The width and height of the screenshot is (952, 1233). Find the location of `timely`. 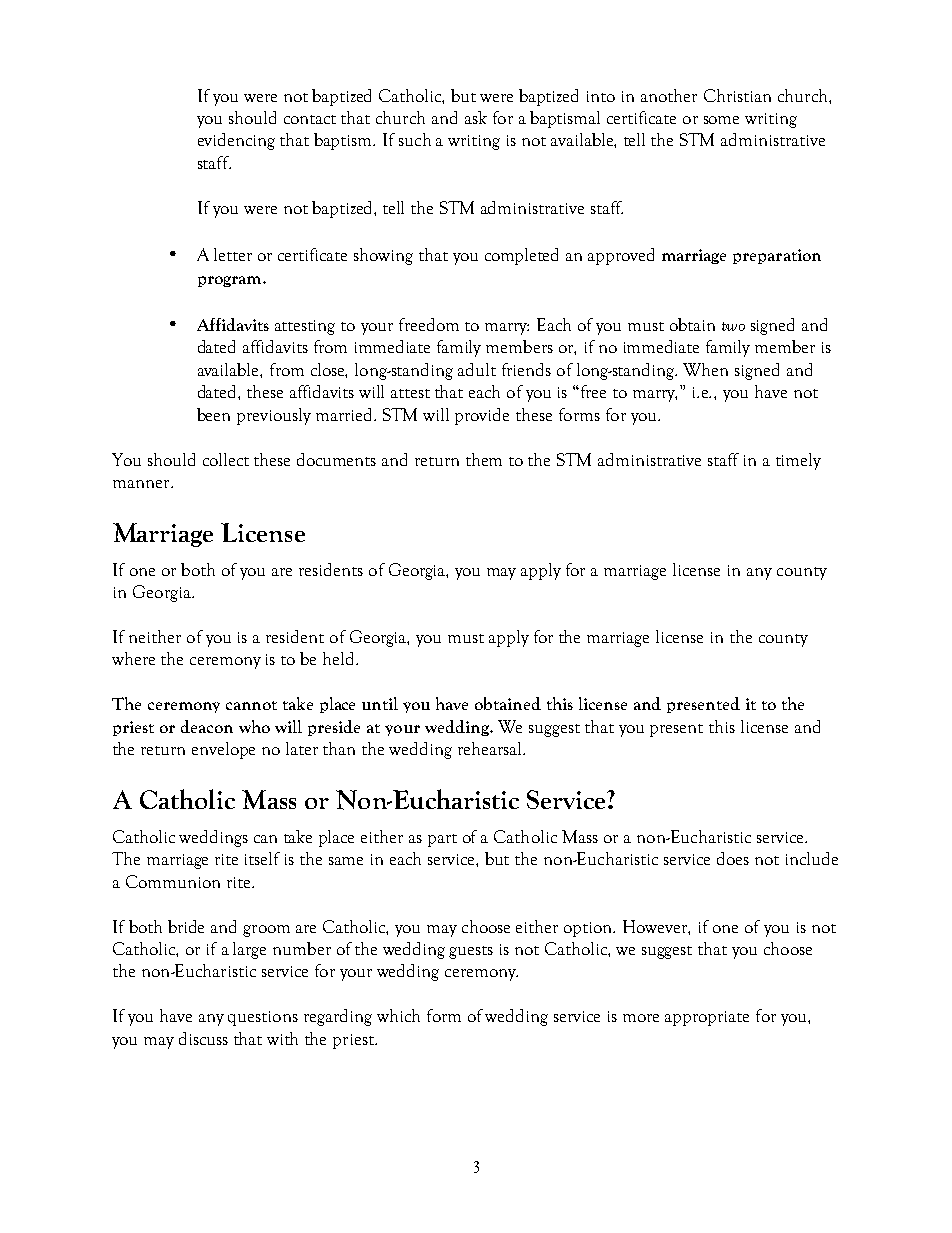

timely is located at coordinates (798, 461).
